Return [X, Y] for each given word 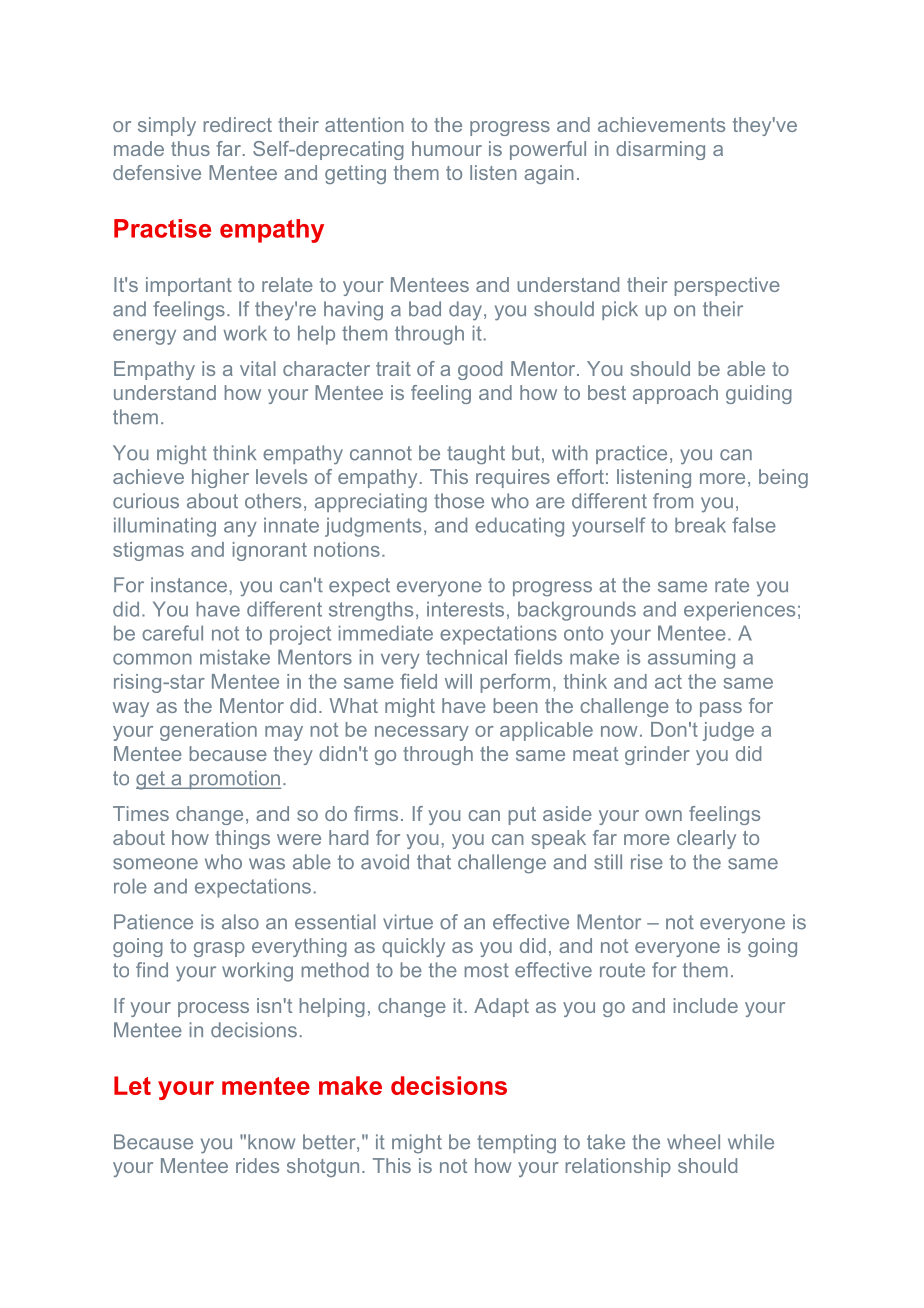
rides [257, 1165]
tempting [516, 1144]
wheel [693, 1142]
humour [447, 148]
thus [190, 148]
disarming [660, 150]
